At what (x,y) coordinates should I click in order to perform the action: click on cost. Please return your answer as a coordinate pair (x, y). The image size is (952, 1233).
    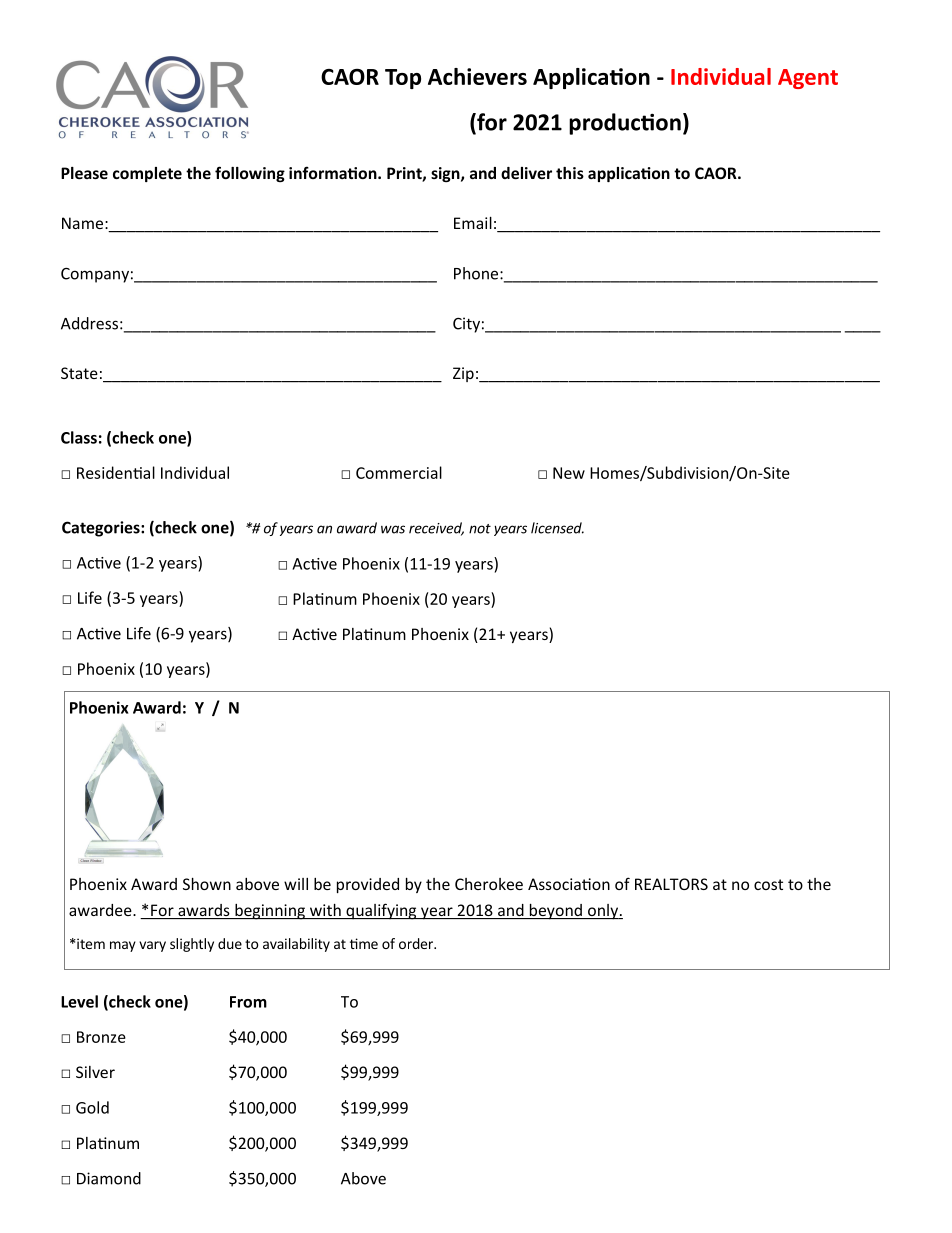
    Looking at the image, I should click on (768, 884).
